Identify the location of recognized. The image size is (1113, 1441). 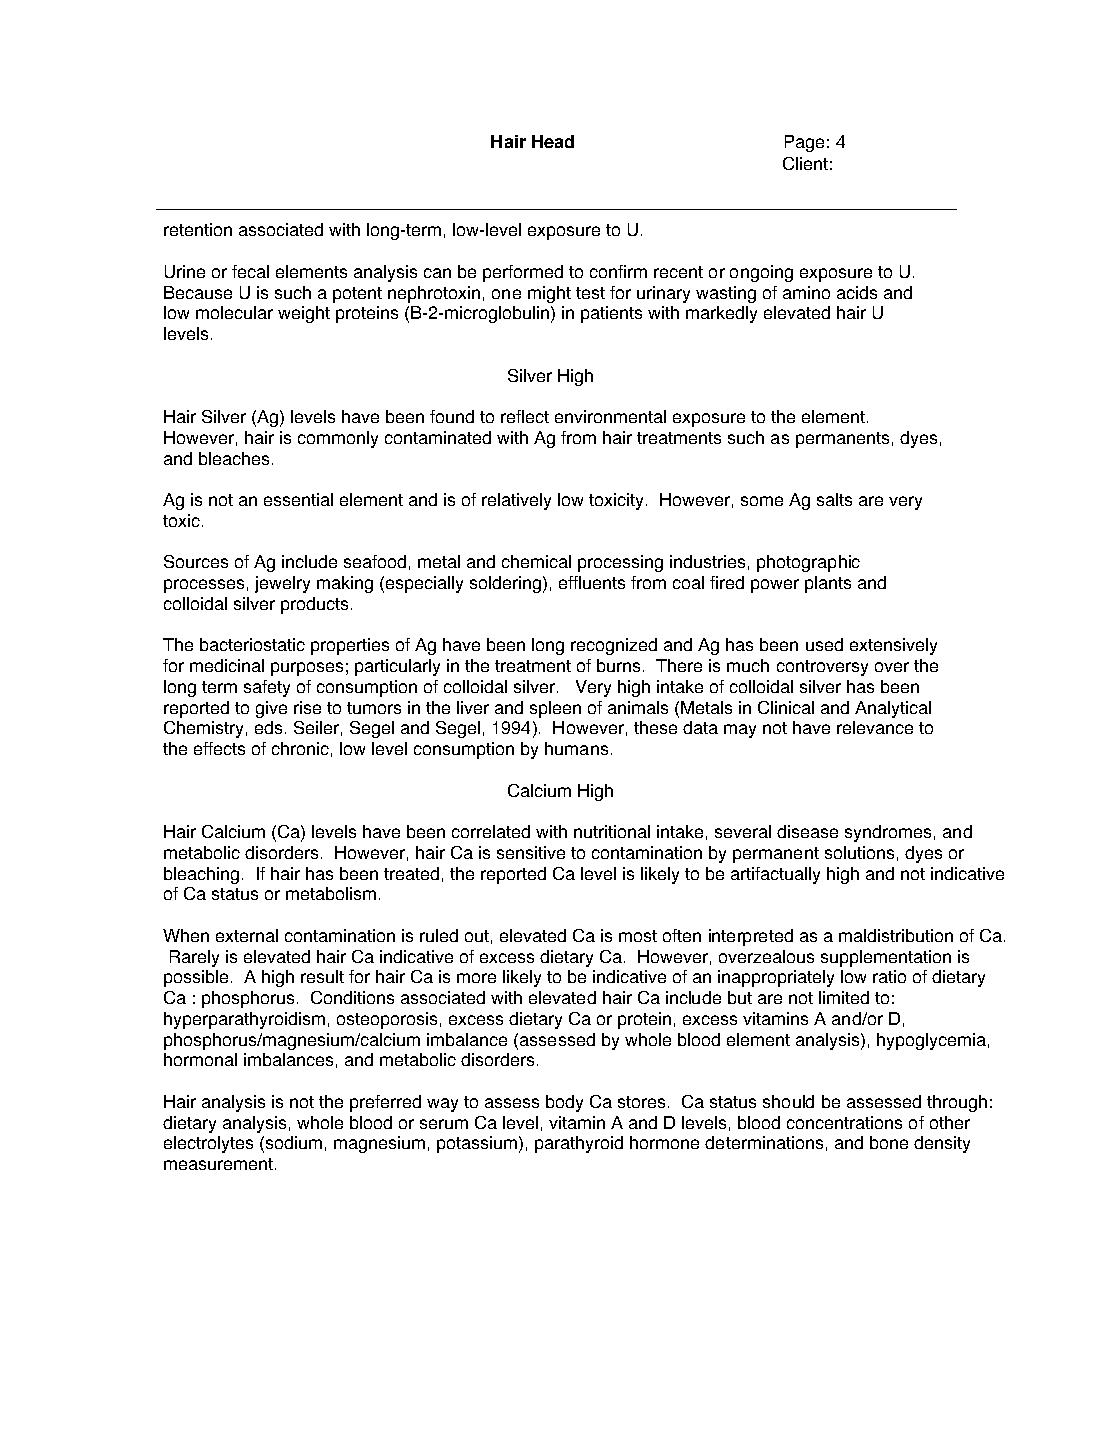
(614, 646).
